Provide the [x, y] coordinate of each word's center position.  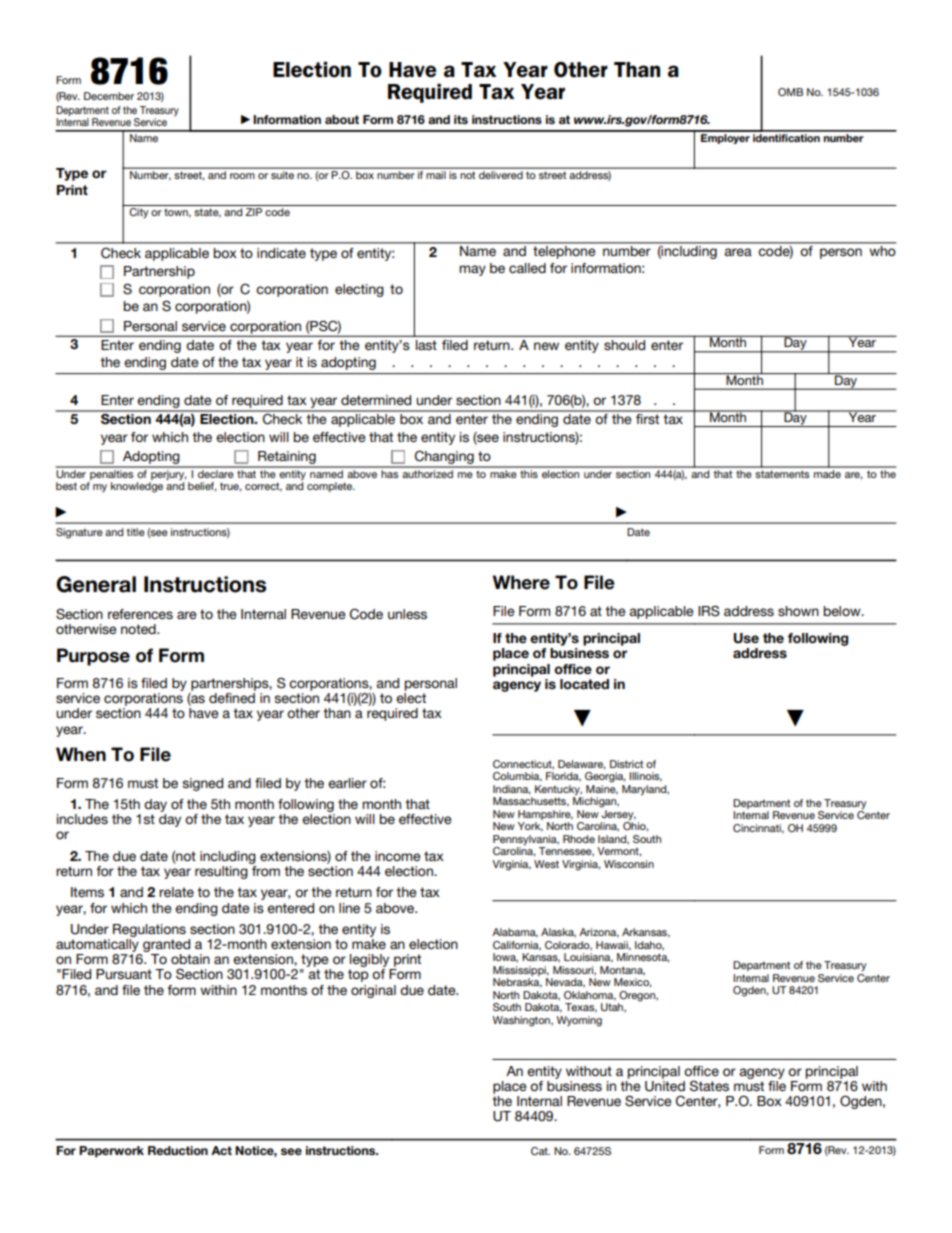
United [665, 1085]
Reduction [178, 1150]
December [109, 96]
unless [407, 614]
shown [798, 611]
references [140, 614]
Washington [522, 1021]
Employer [725, 137]
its [461, 119]
